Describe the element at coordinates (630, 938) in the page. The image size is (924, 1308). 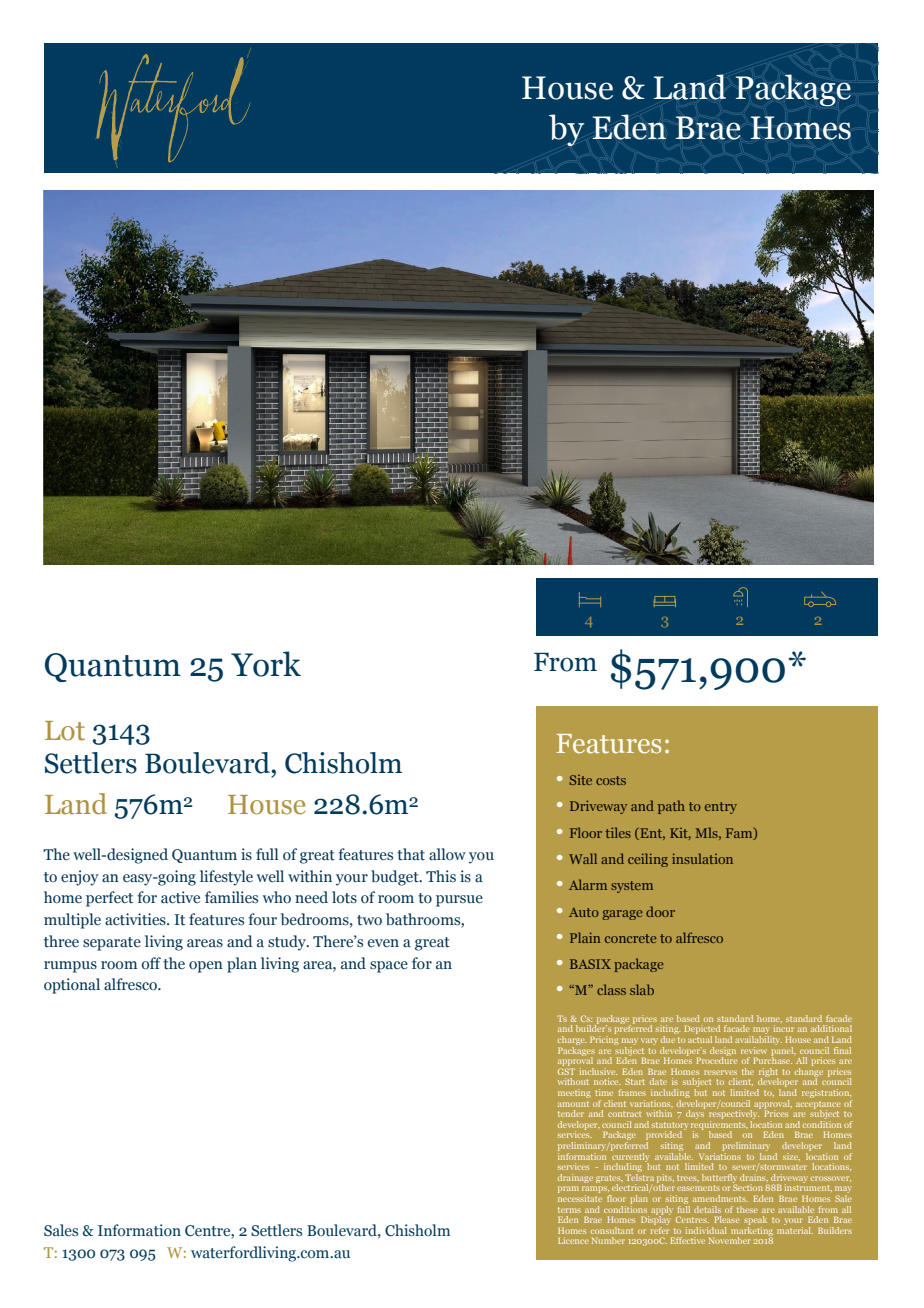
I see `concrete` at that location.
